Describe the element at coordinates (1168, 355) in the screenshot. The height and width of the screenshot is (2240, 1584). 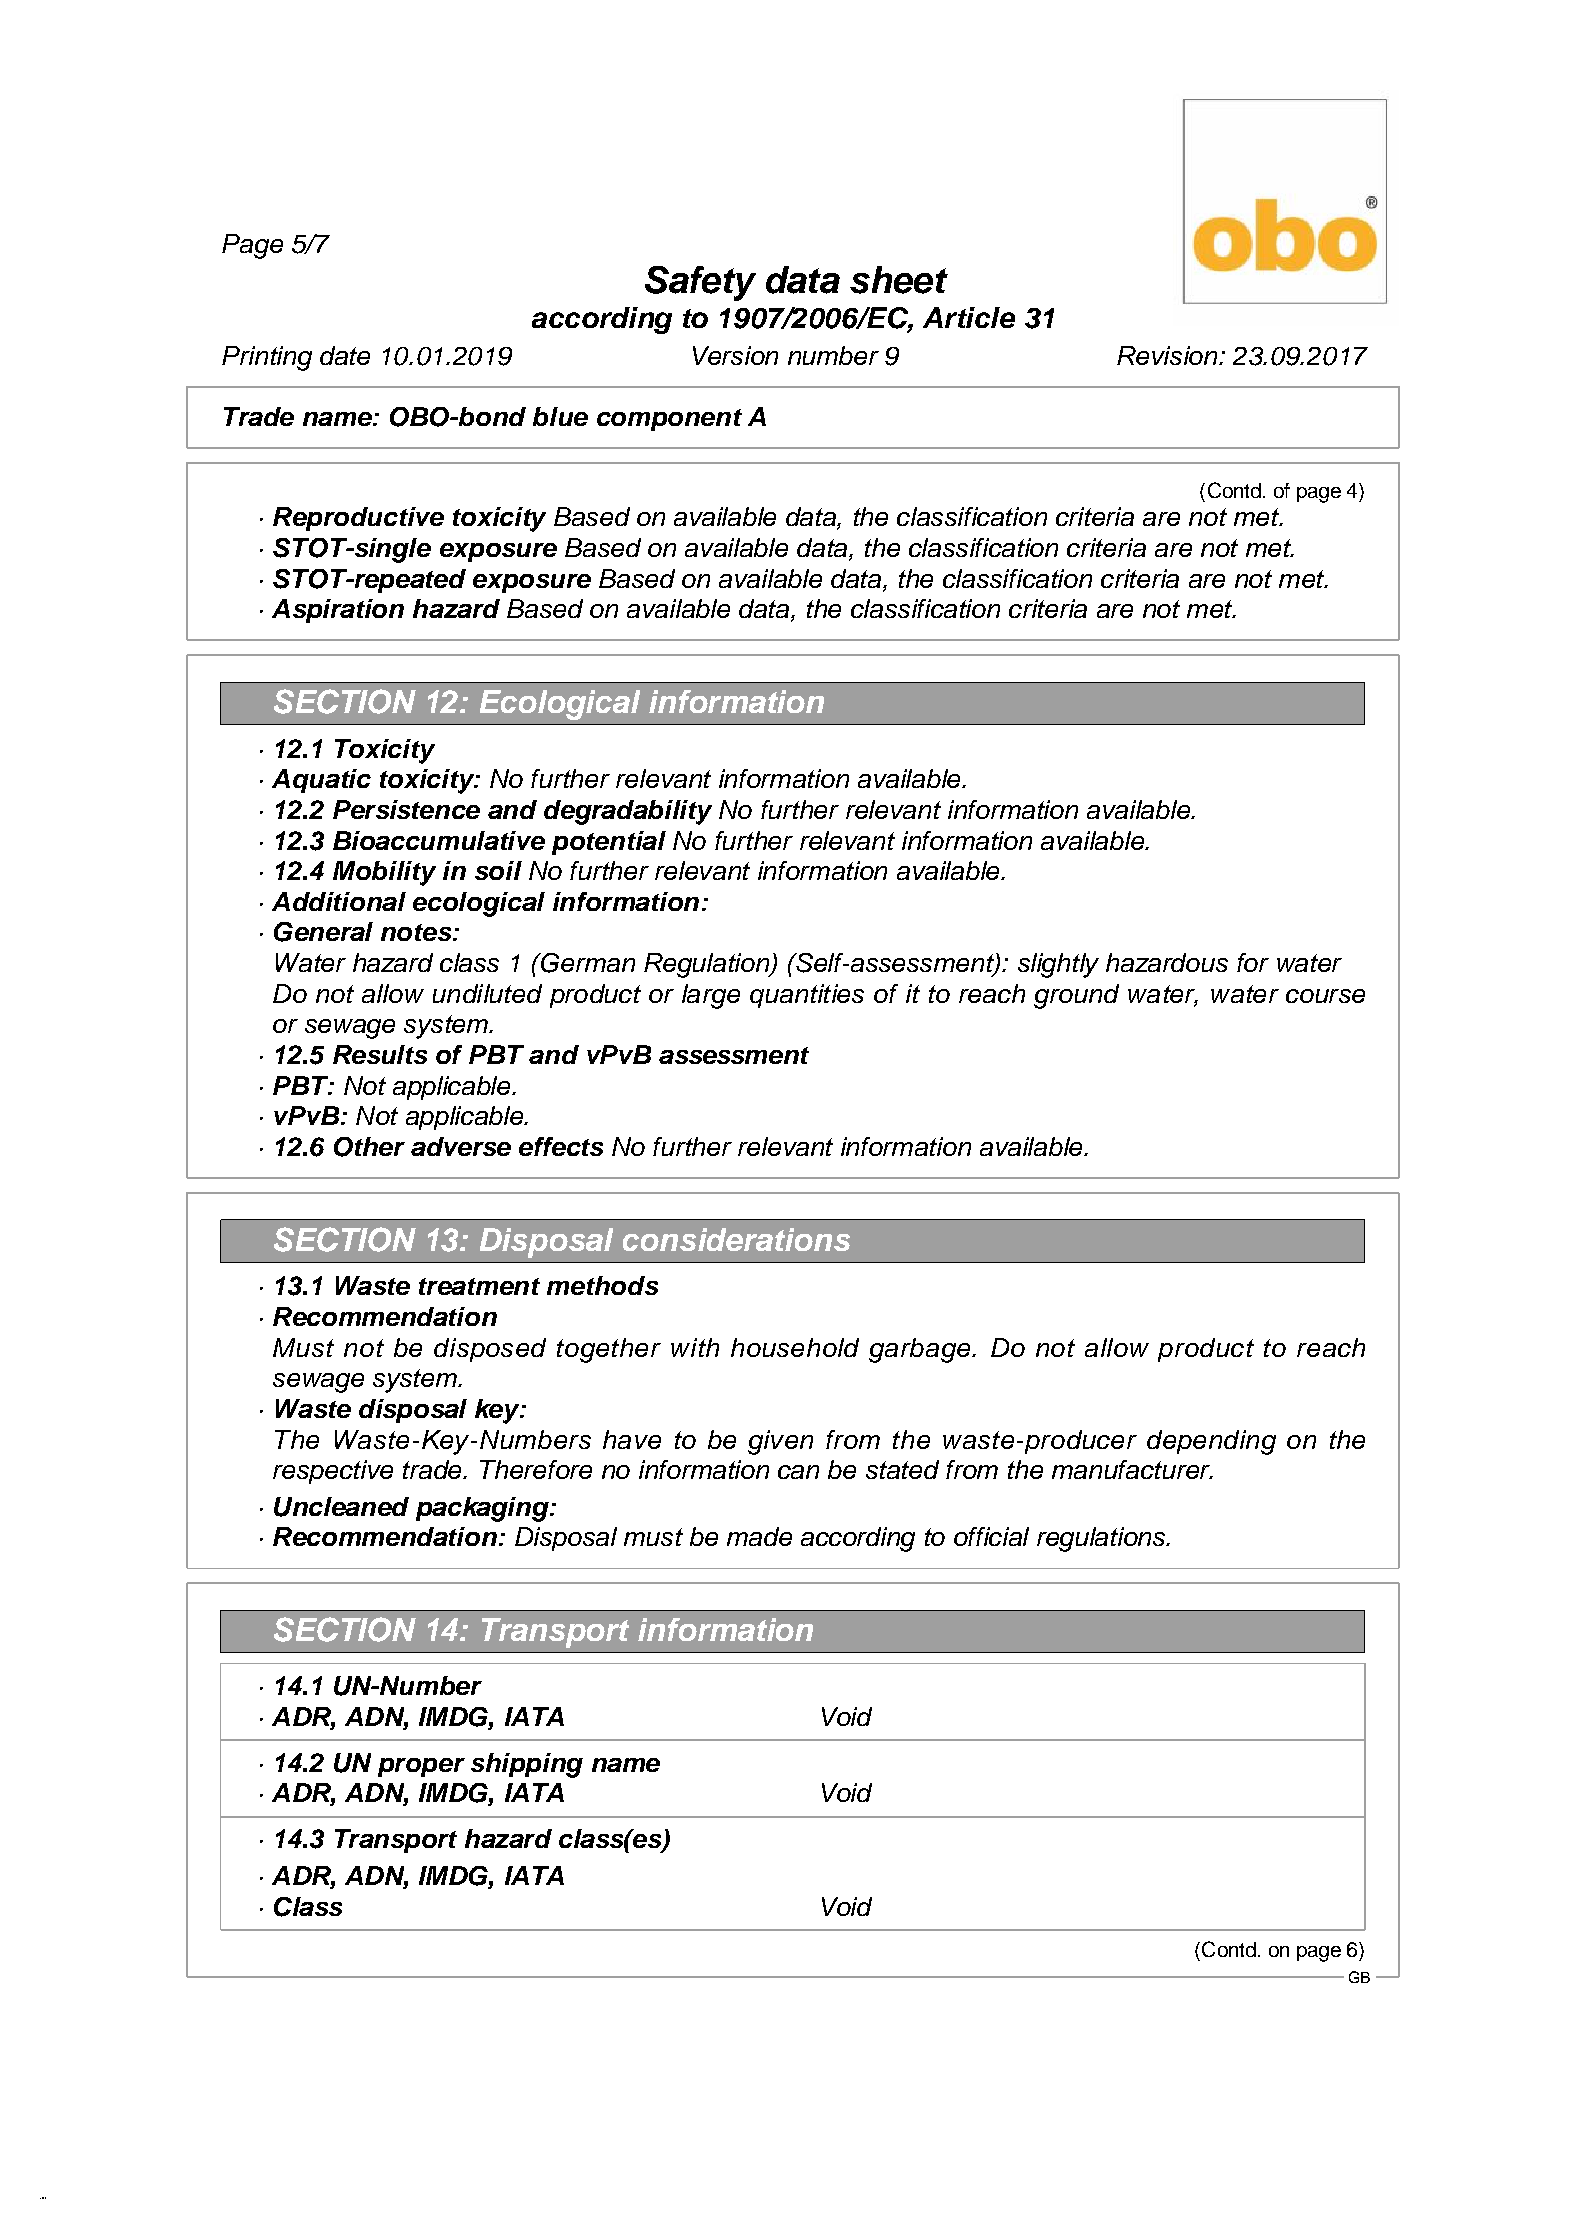
I see `Revision` at that location.
